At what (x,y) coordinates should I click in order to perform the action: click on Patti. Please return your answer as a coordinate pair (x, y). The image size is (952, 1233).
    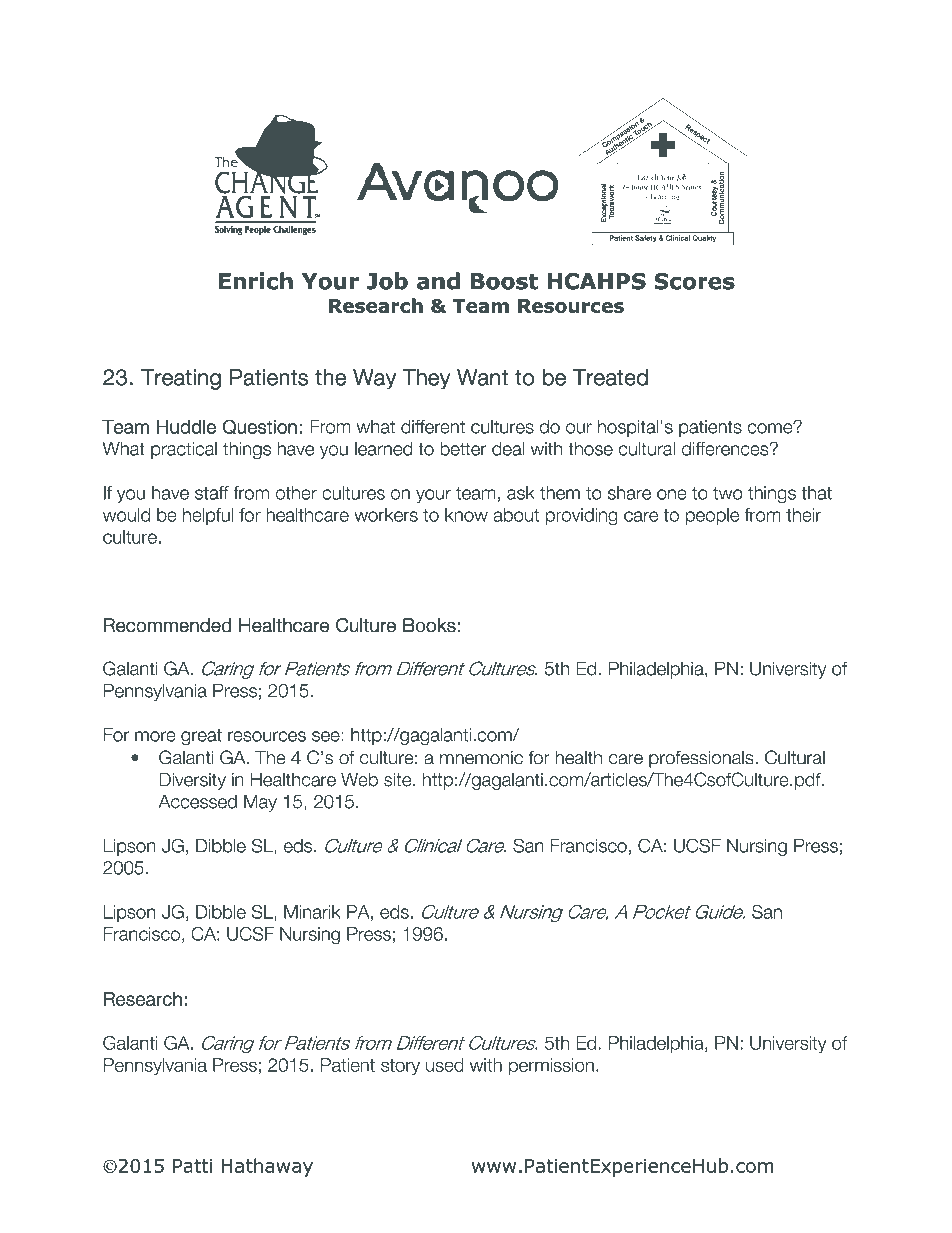
    Looking at the image, I should click on (192, 1166).
